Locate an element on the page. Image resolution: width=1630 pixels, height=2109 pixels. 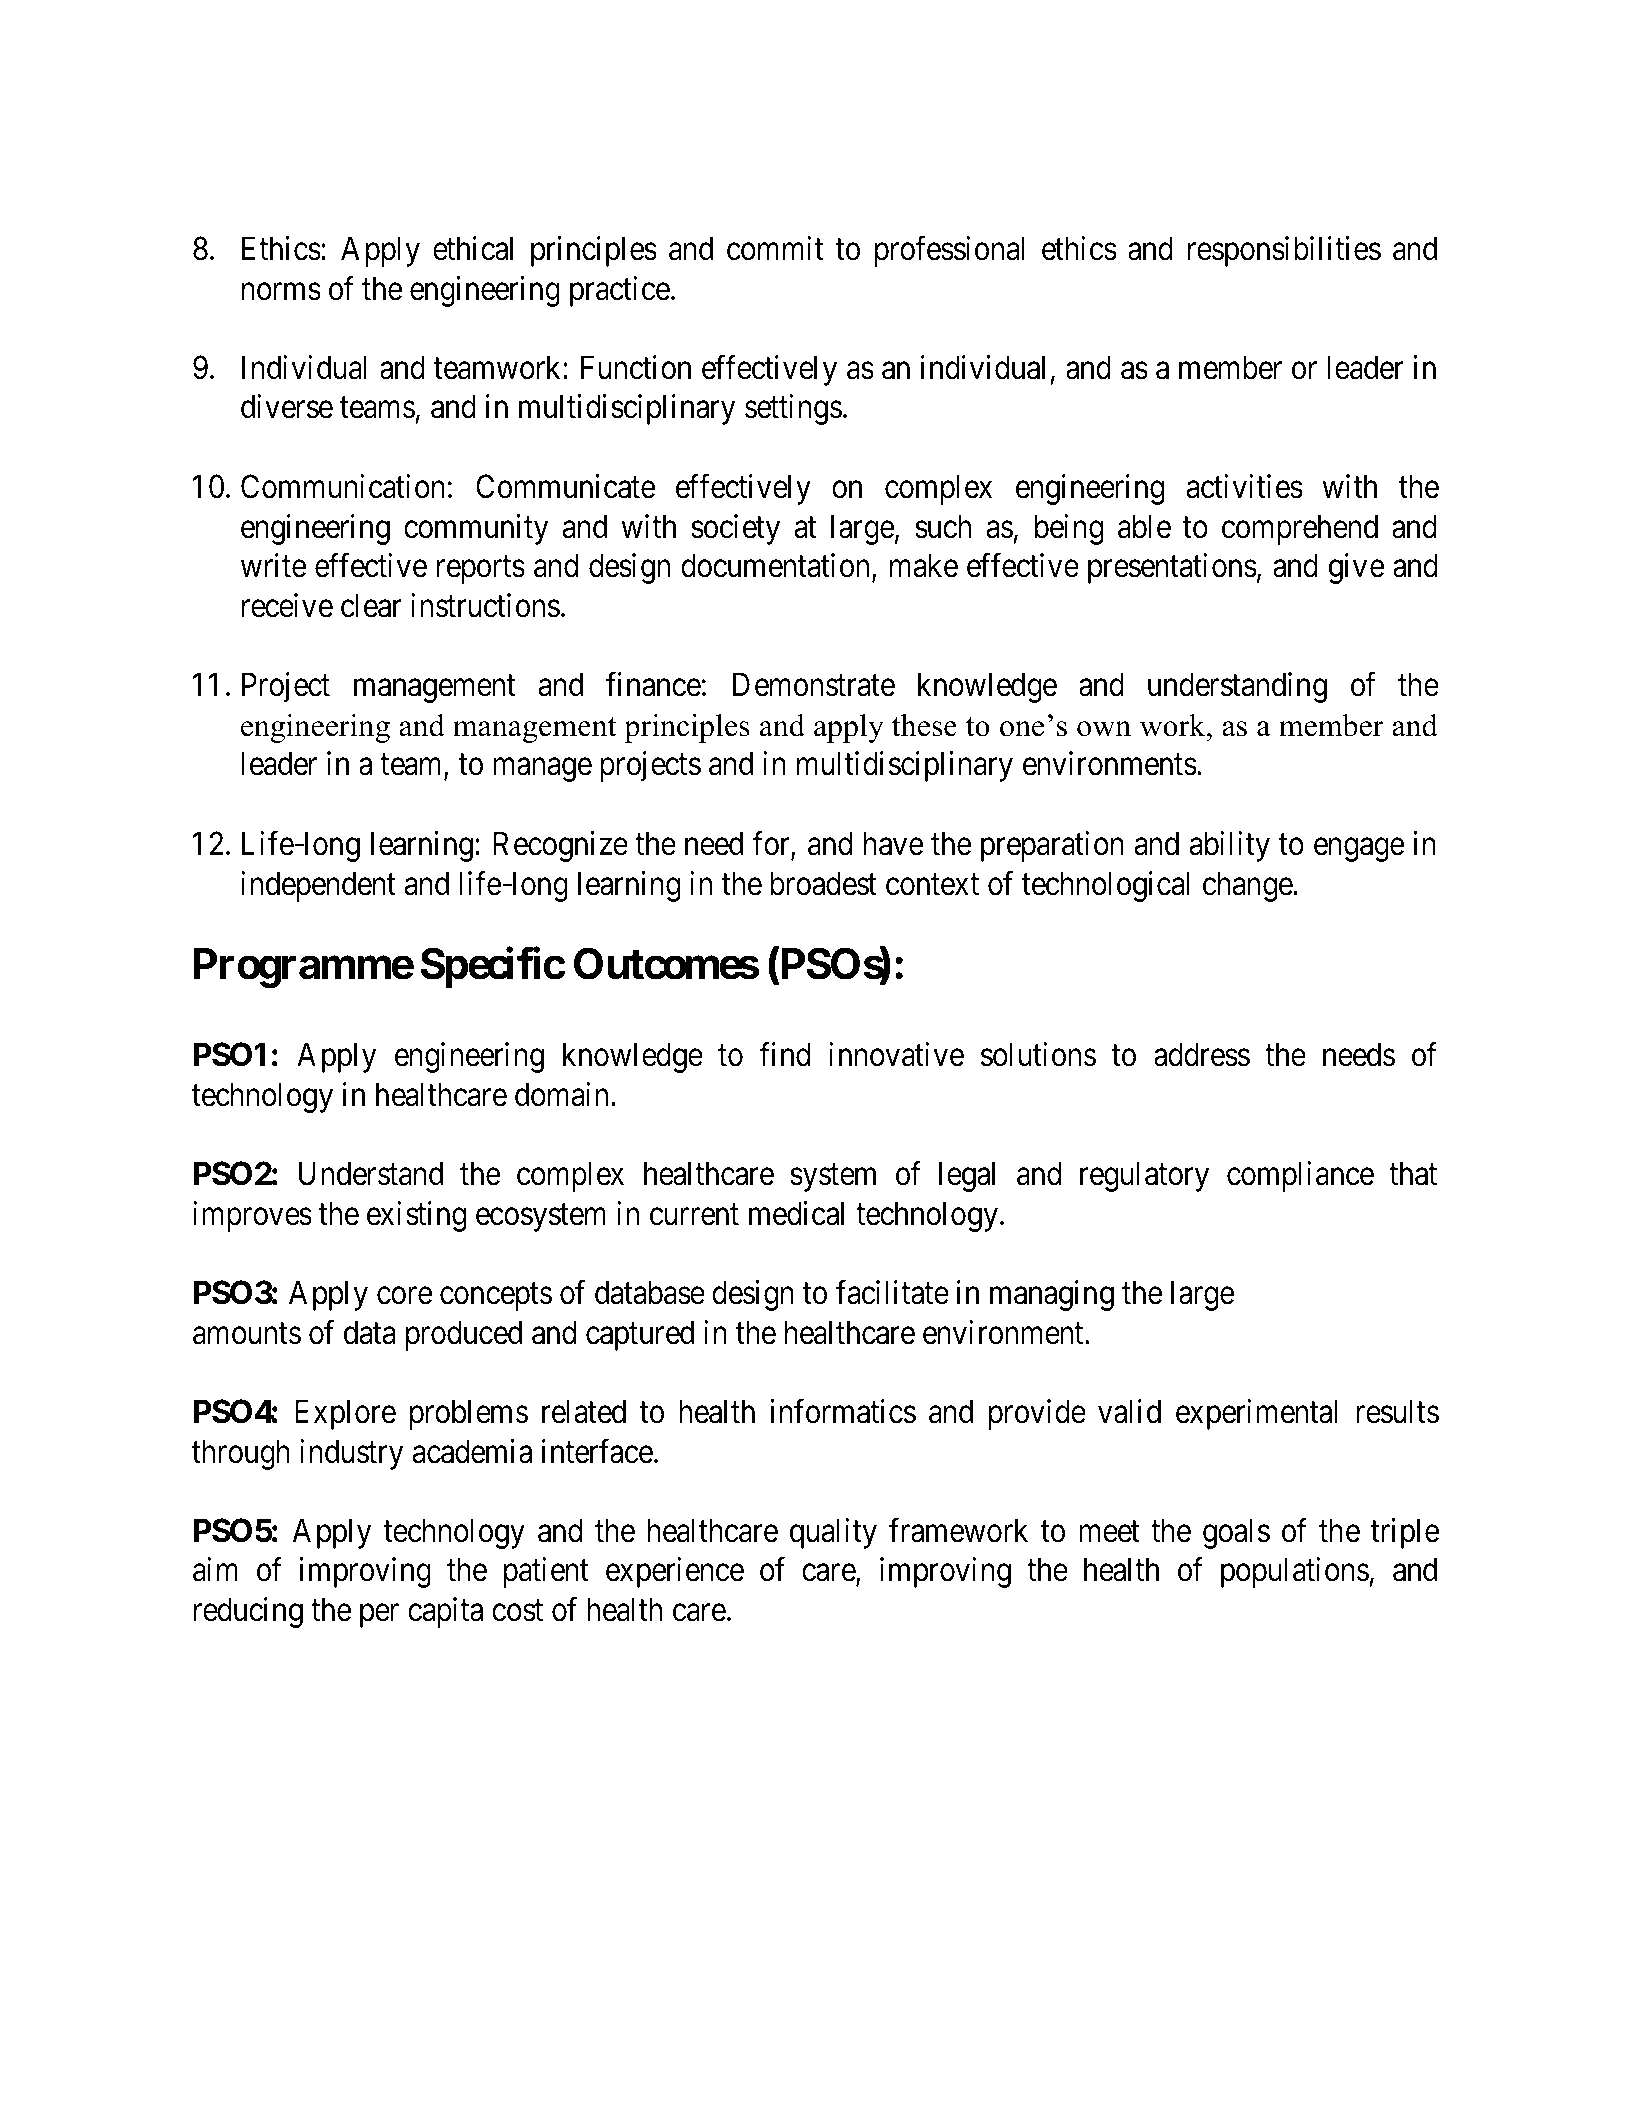
independent is located at coordinates (318, 886).
